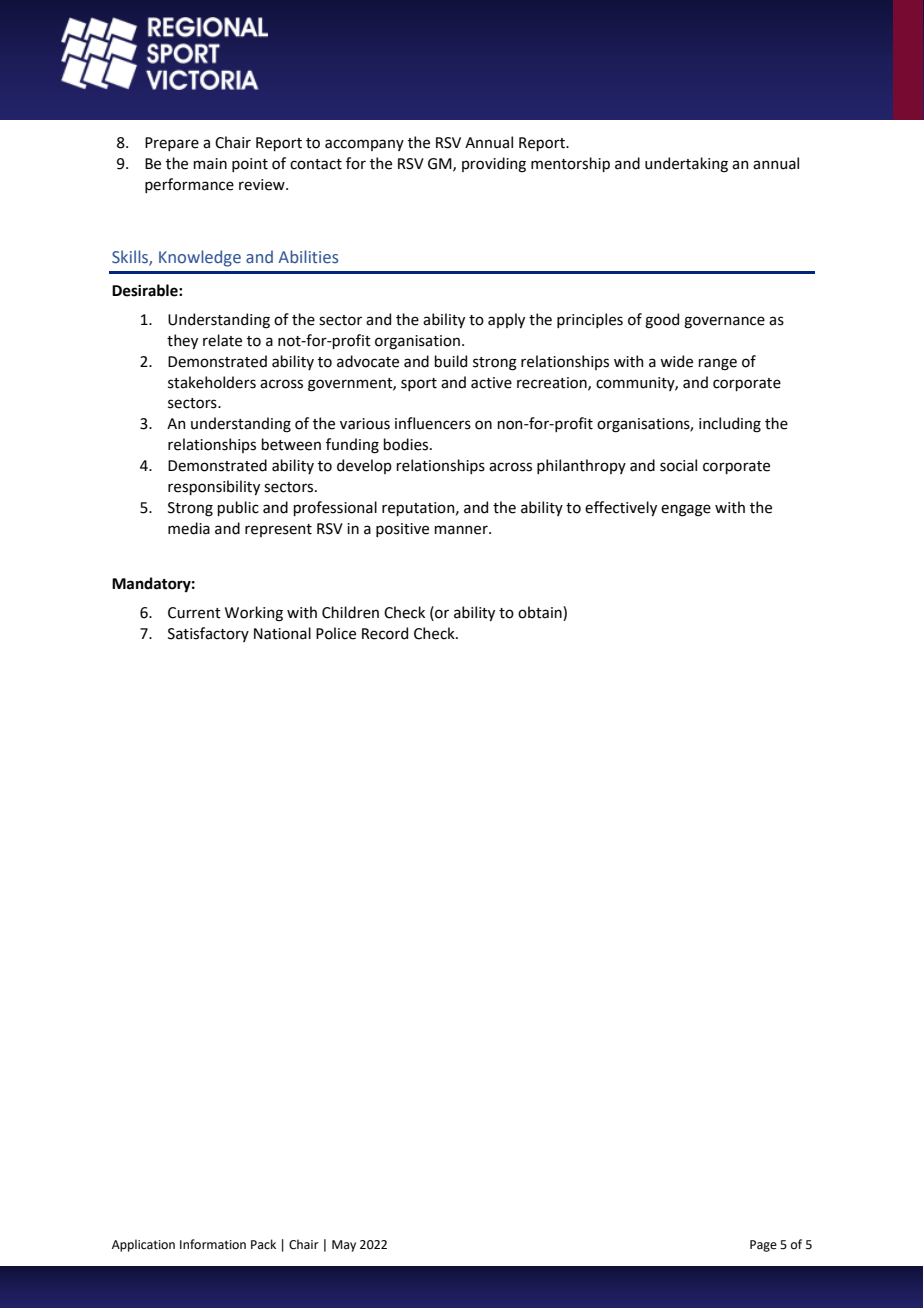 Image resolution: width=924 pixels, height=1308 pixels. What do you see at coordinates (385, 633) in the screenshot?
I see `Record` at bounding box center [385, 633].
